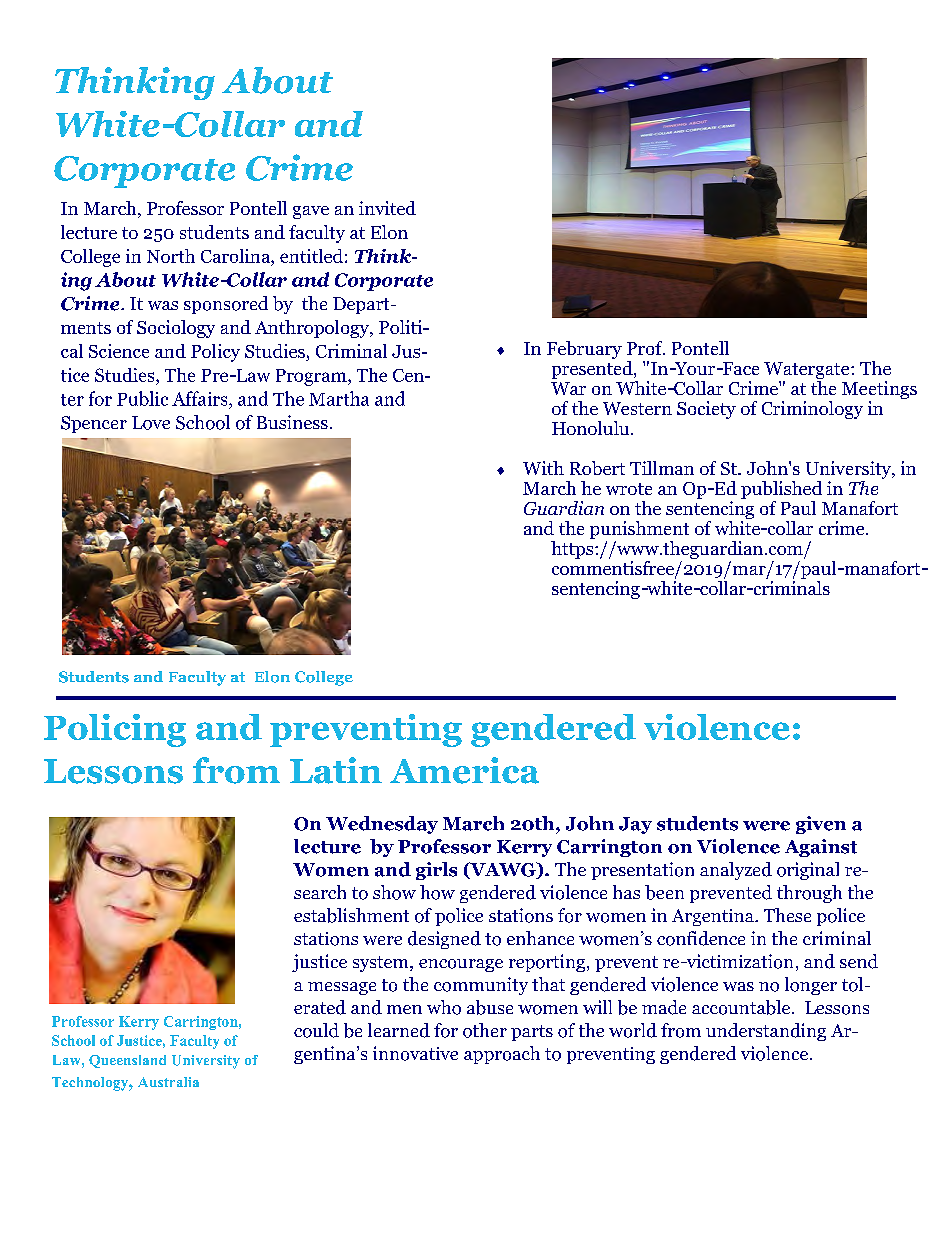  Describe the element at coordinates (387, 208) in the screenshot. I see `invited` at that location.
